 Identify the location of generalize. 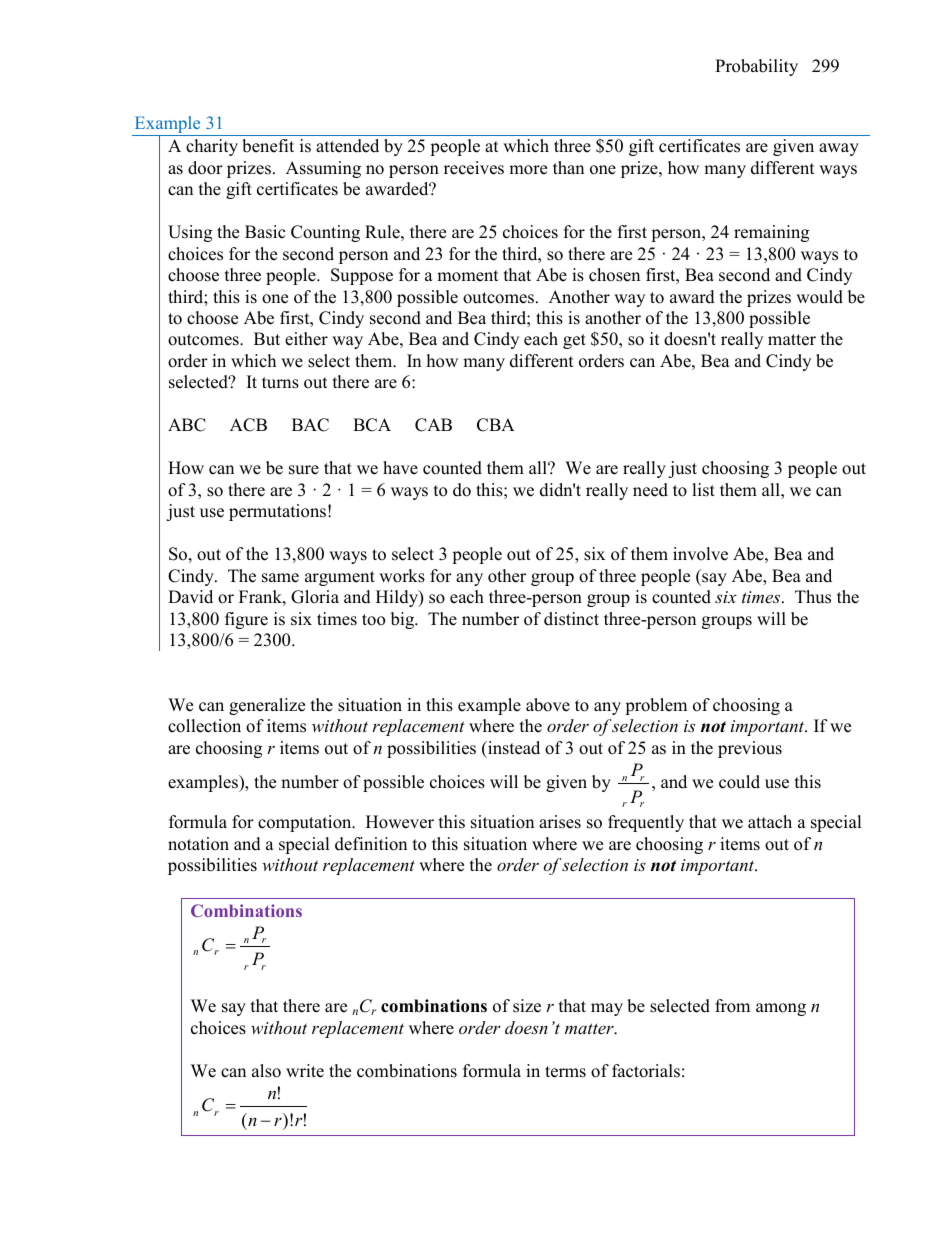
(267, 706).
